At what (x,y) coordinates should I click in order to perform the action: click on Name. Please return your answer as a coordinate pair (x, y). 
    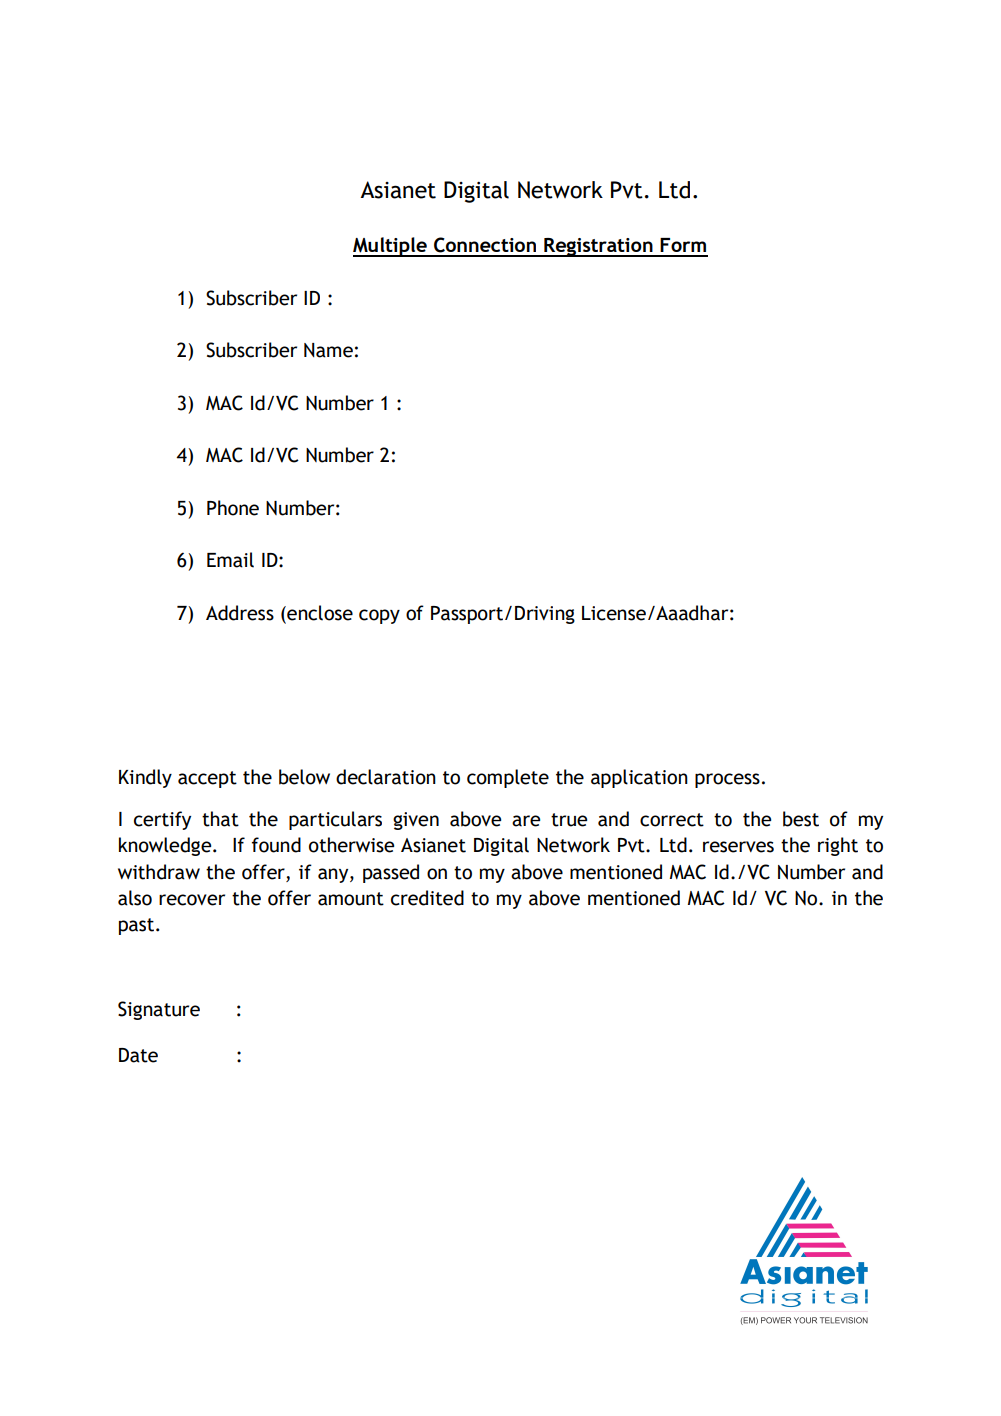
    Looking at the image, I should click on (328, 350).
